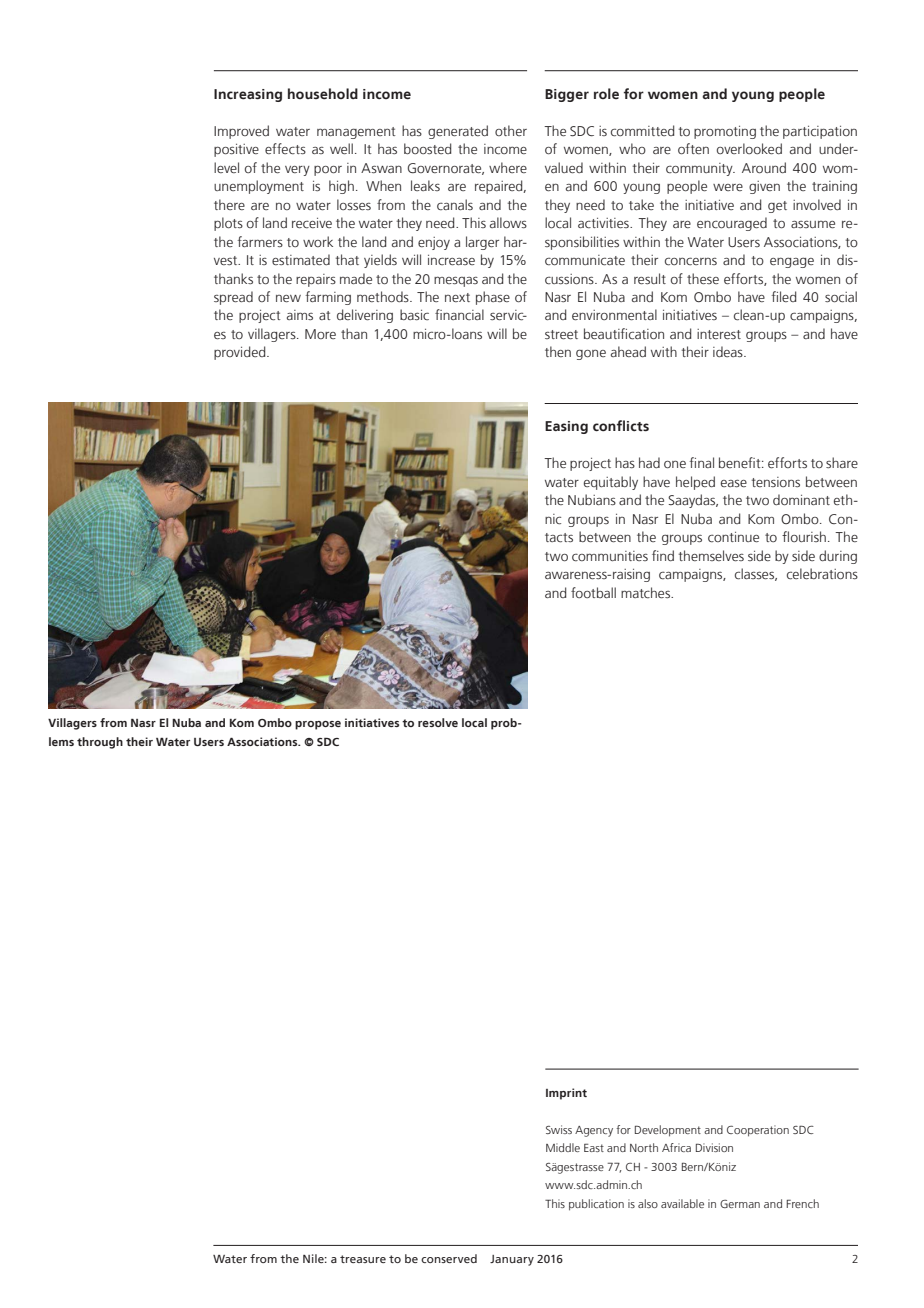 This document has width=924, height=1308. What do you see at coordinates (822, 574) in the document?
I see `celebrations` at bounding box center [822, 574].
